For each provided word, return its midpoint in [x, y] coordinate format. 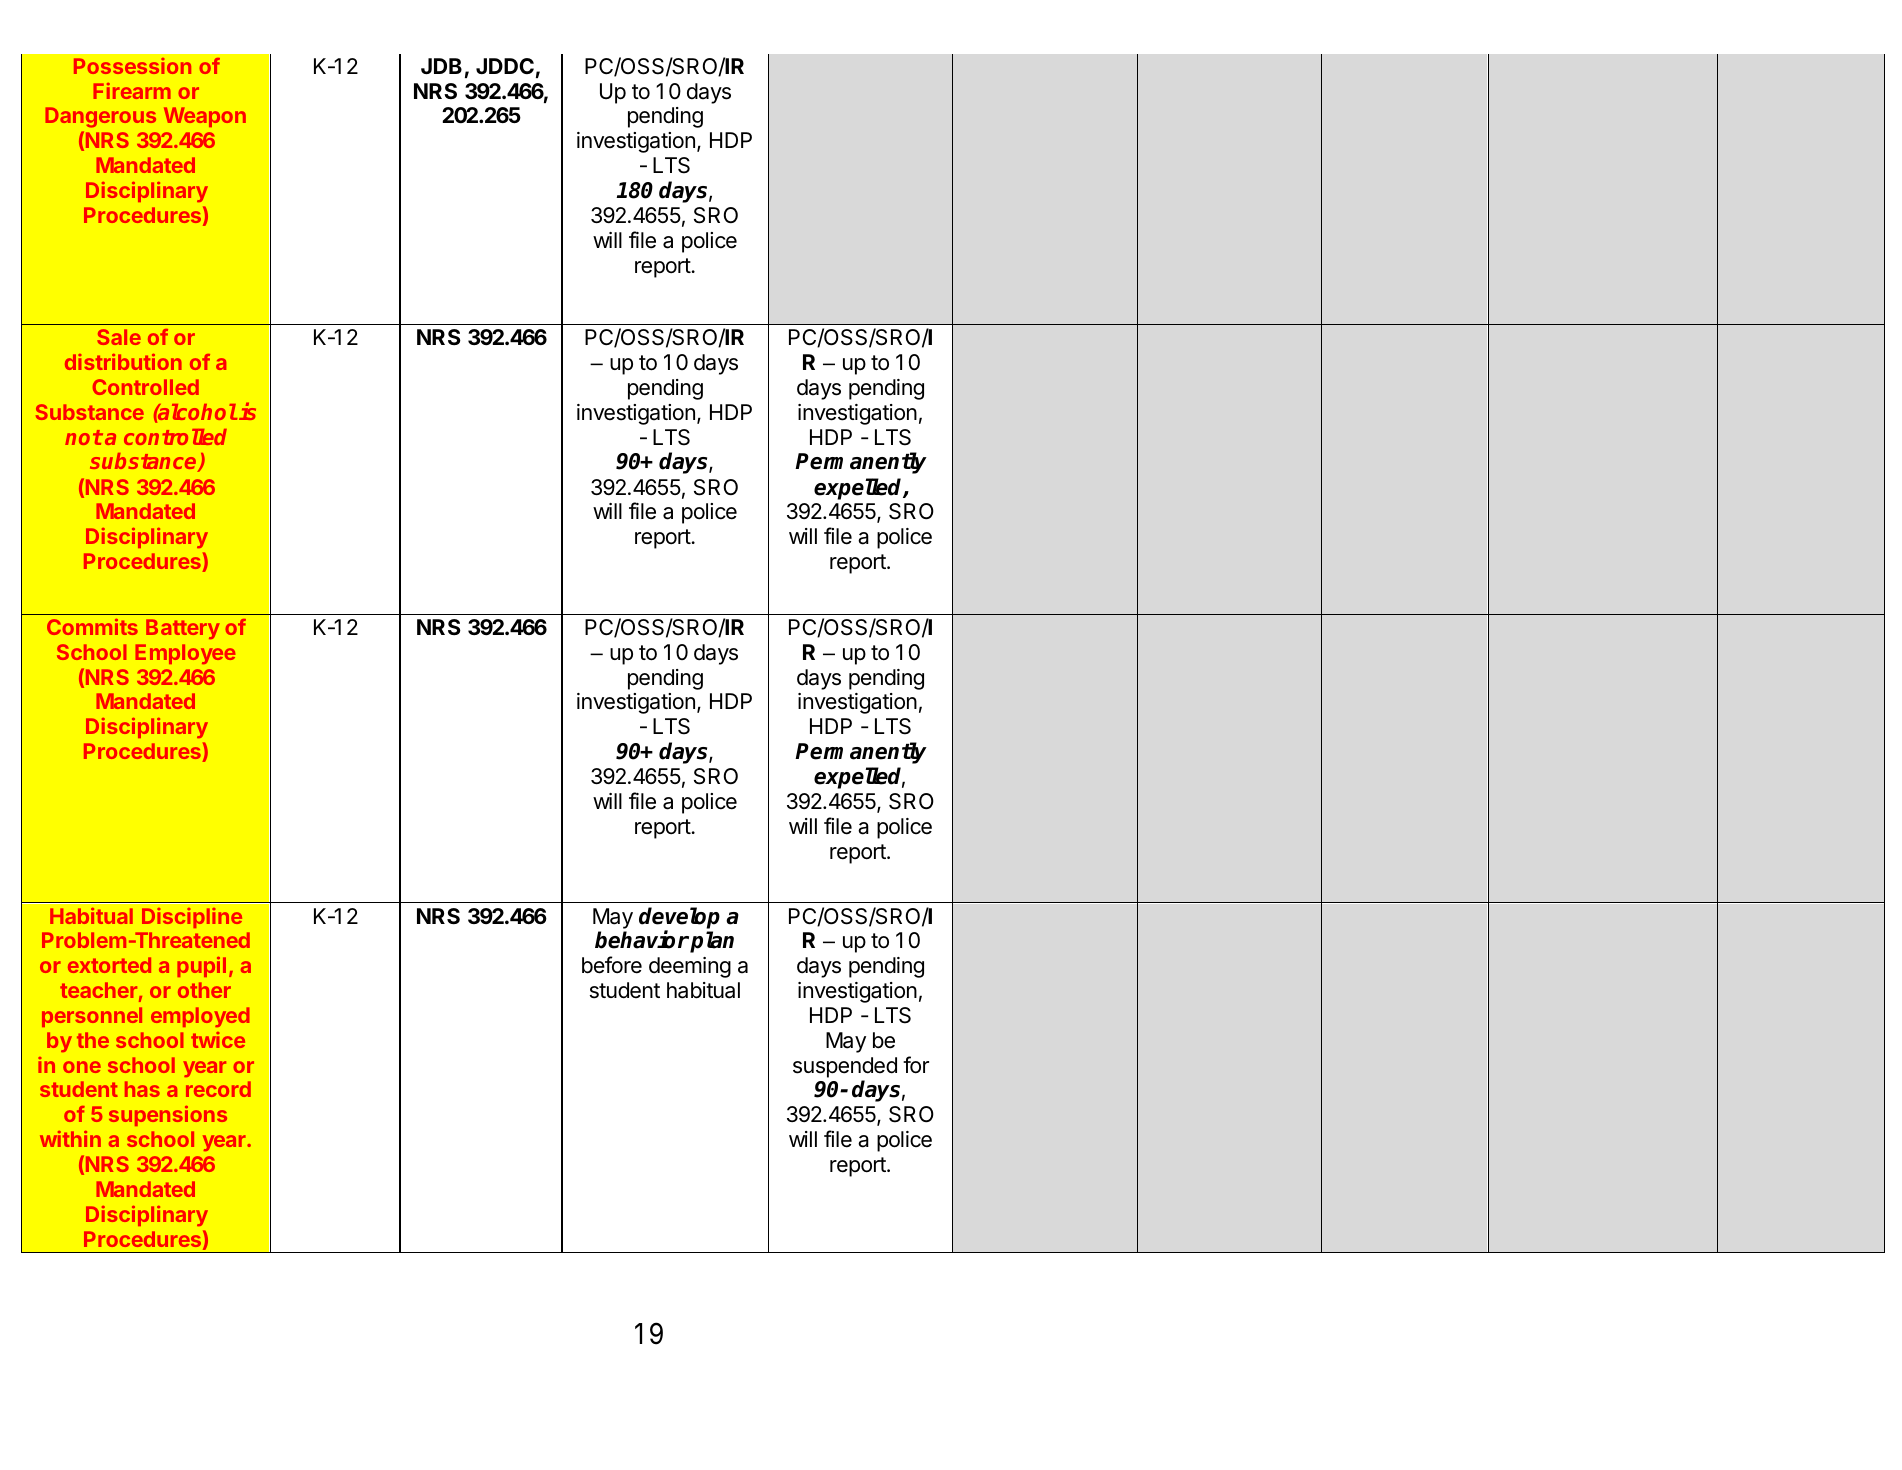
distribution [123, 362]
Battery [183, 629]
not [84, 437]
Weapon [205, 117]
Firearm [132, 91]
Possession [132, 66]
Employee [185, 654]
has [142, 1089]
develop [679, 919]
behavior [642, 940]
